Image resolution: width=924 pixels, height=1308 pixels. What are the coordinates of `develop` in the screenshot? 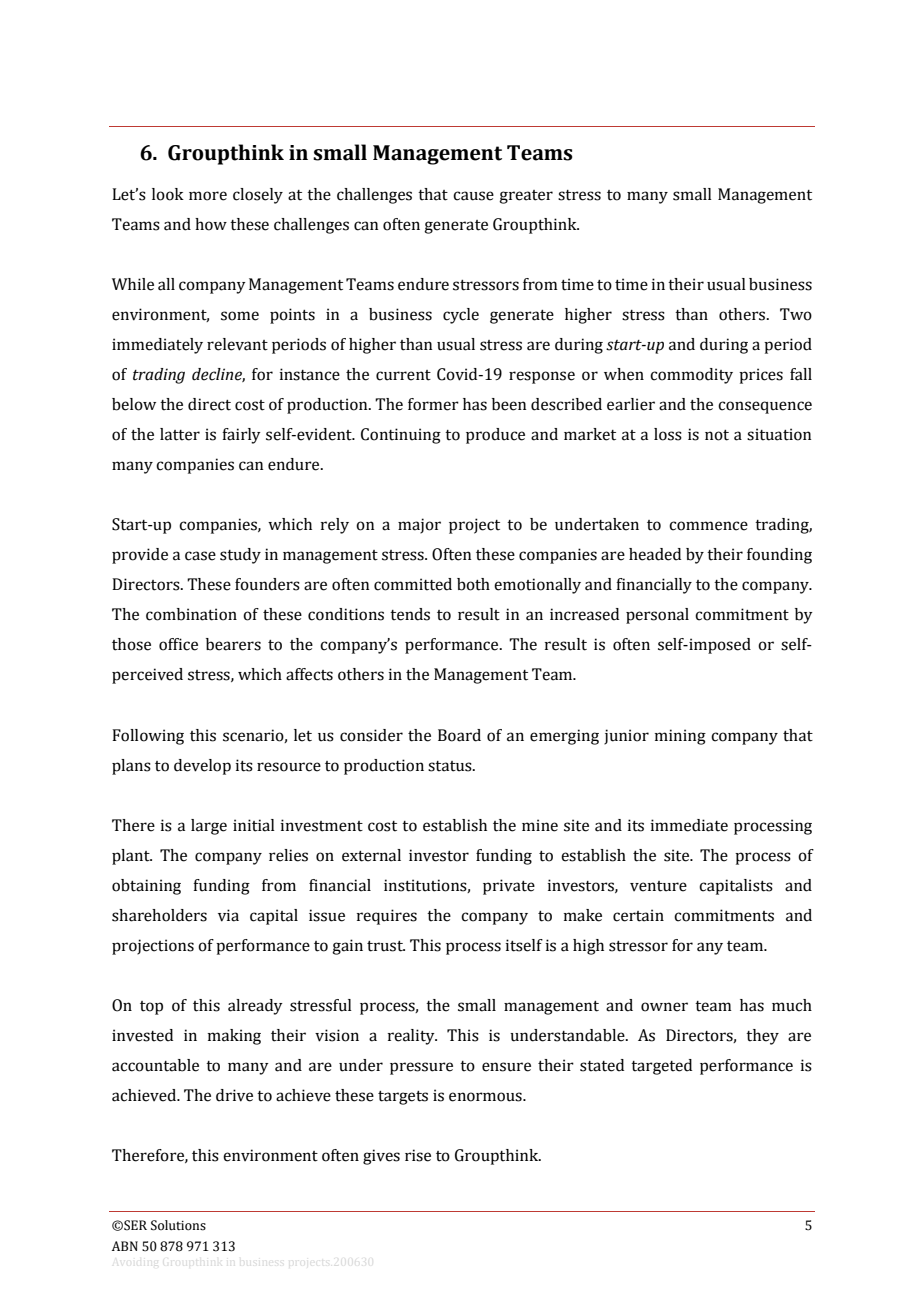 It's located at (202, 767).
